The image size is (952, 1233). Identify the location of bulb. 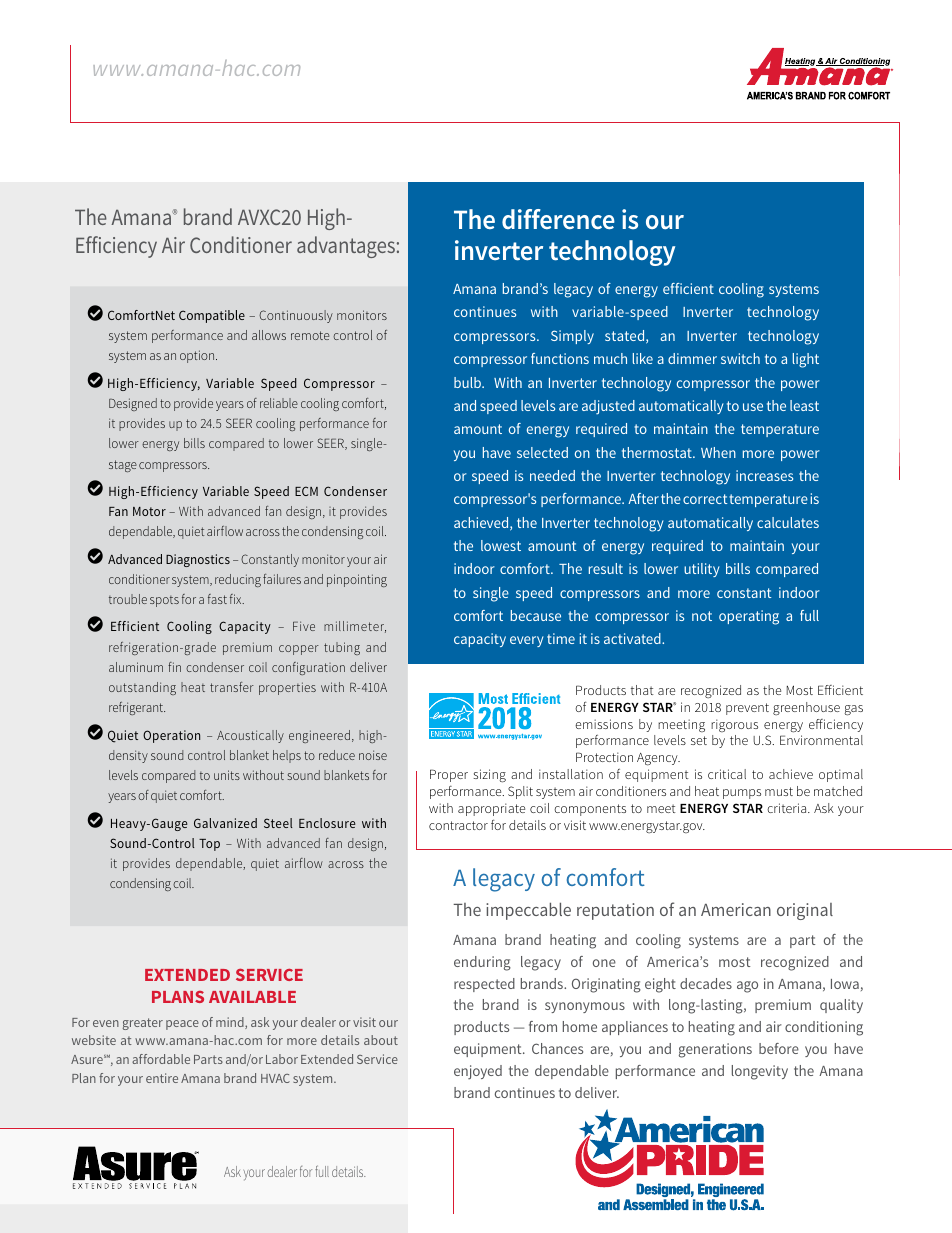
(468, 382).
